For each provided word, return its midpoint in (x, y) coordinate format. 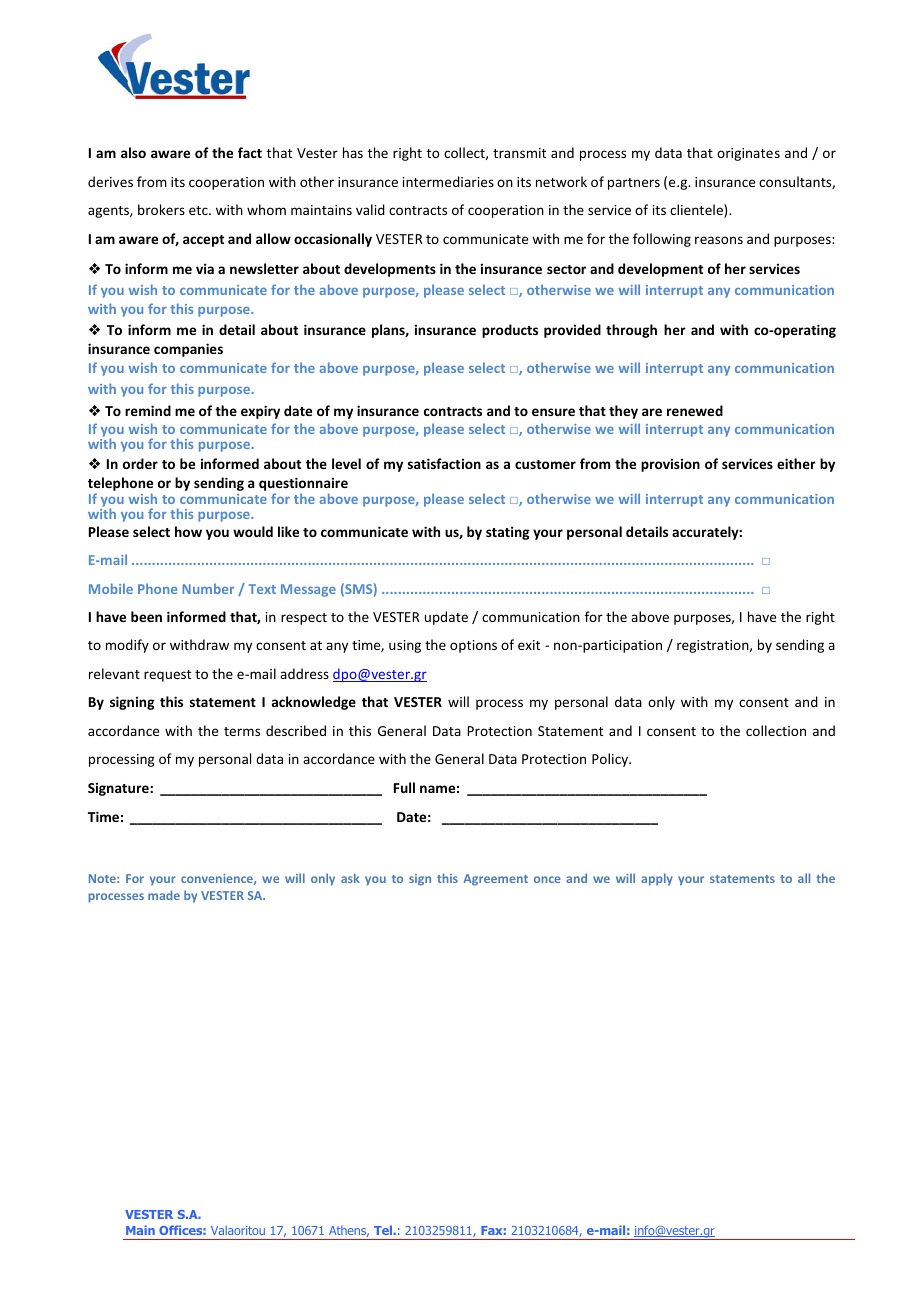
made (164, 895)
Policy (611, 760)
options (473, 646)
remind (148, 410)
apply (657, 879)
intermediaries (448, 181)
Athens (349, 1231)
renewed (695, 410)
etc (199, 210)
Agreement (495, 880)
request (167, 676)
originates (748, 154)
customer (545, 464)
